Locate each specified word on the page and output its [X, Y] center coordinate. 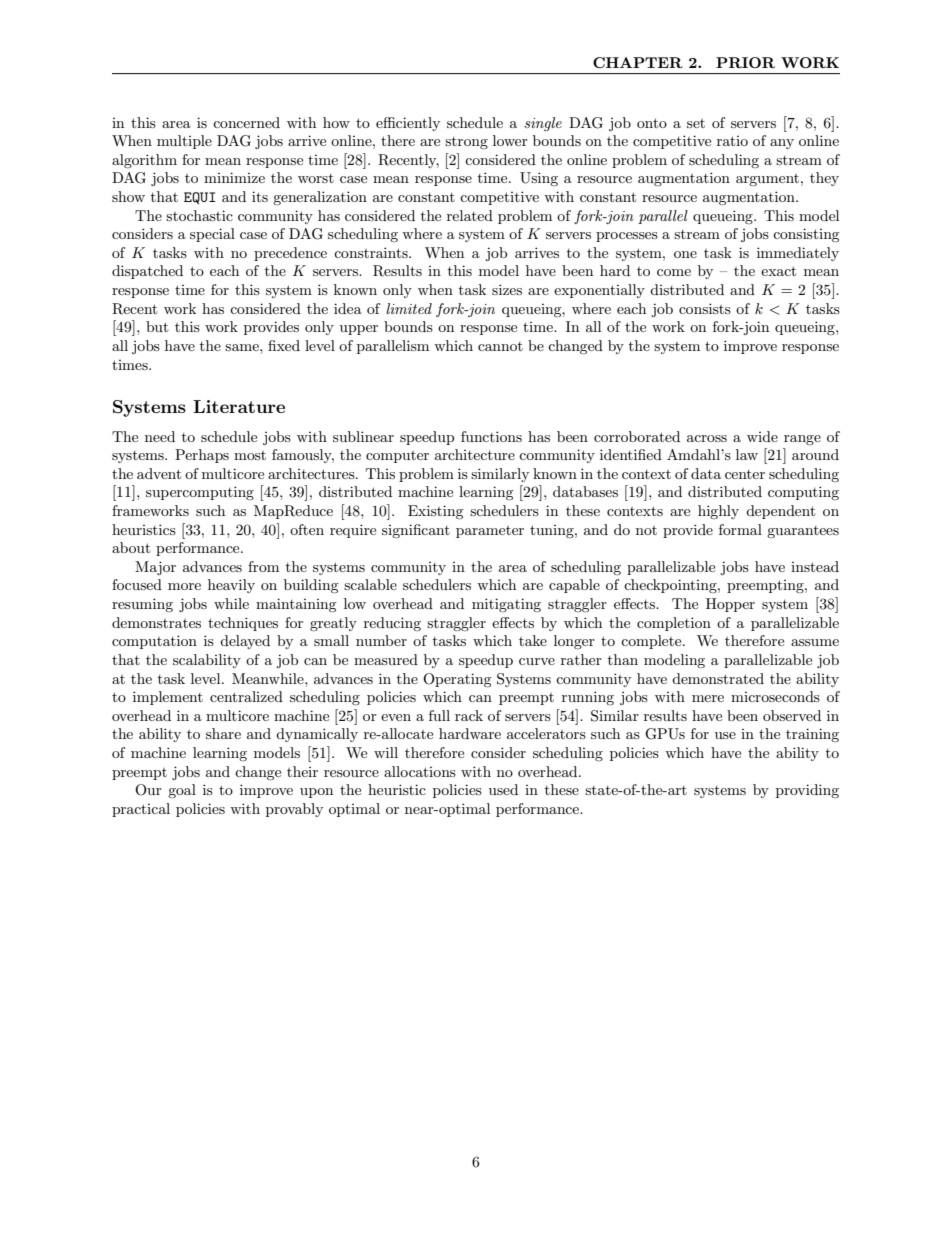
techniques [243, 624]
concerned [246, 122]
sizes [507, 289]
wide [762, 436]
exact [778, 271]
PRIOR [745, 62]
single [543, 124]
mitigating [506, 605]
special [212, 235]
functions [491, 436]
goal [182, 791]
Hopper [730, 605]
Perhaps [202, 456]
